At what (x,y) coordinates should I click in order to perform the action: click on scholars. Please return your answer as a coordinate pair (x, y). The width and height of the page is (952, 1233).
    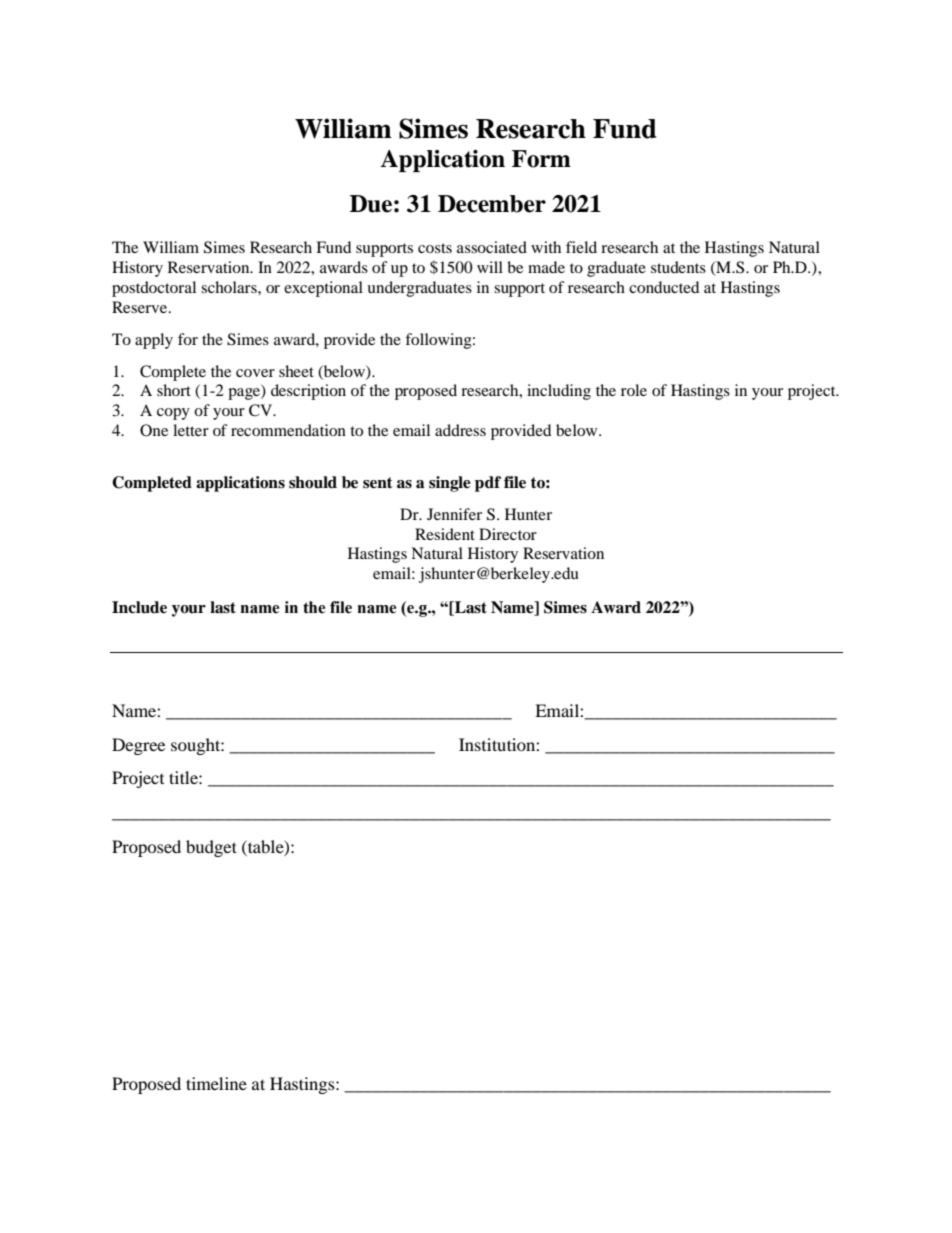
    Looking at the image, I should click on (230, 287).
